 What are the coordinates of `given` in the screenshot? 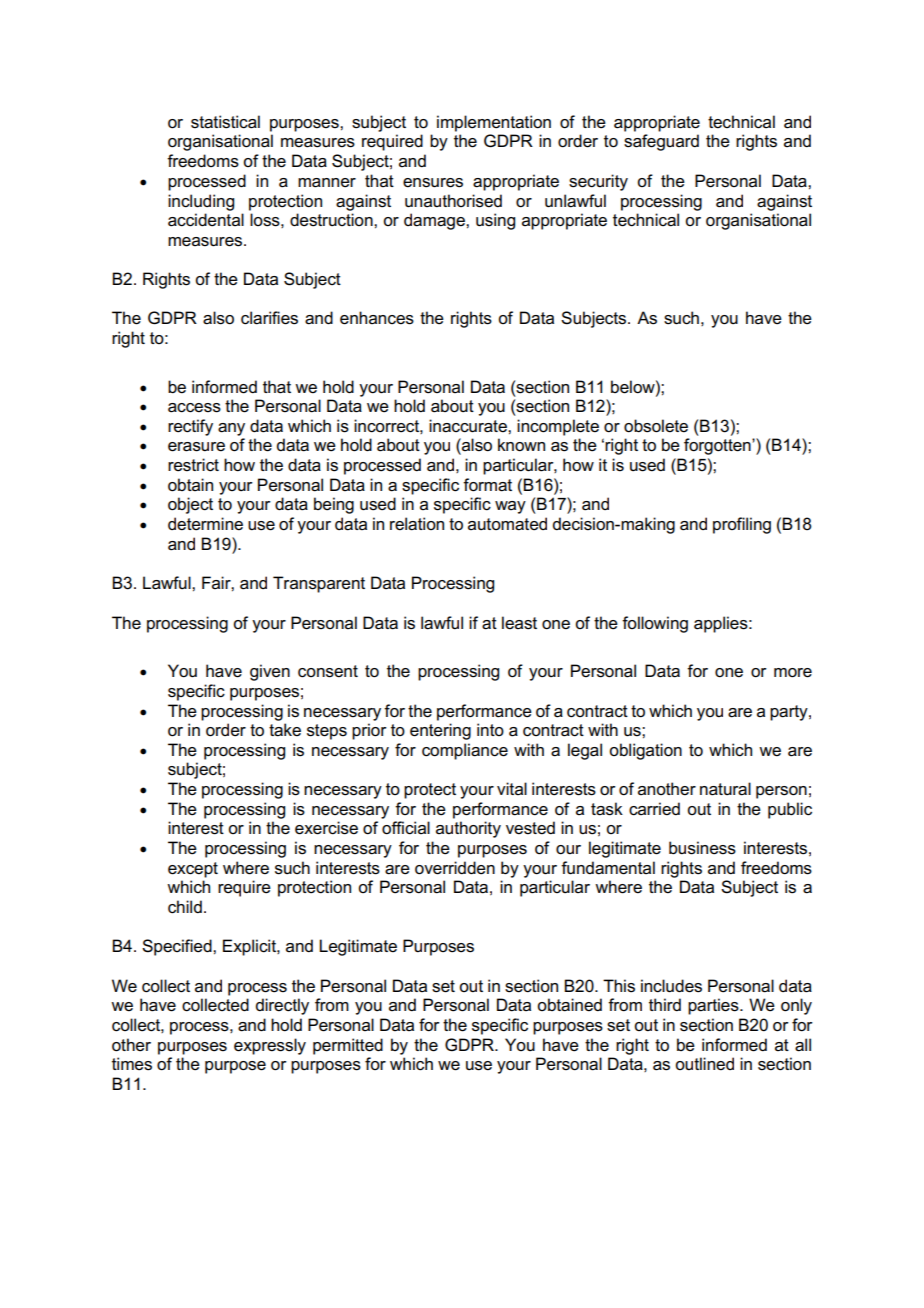 It's located at (270, 672).
